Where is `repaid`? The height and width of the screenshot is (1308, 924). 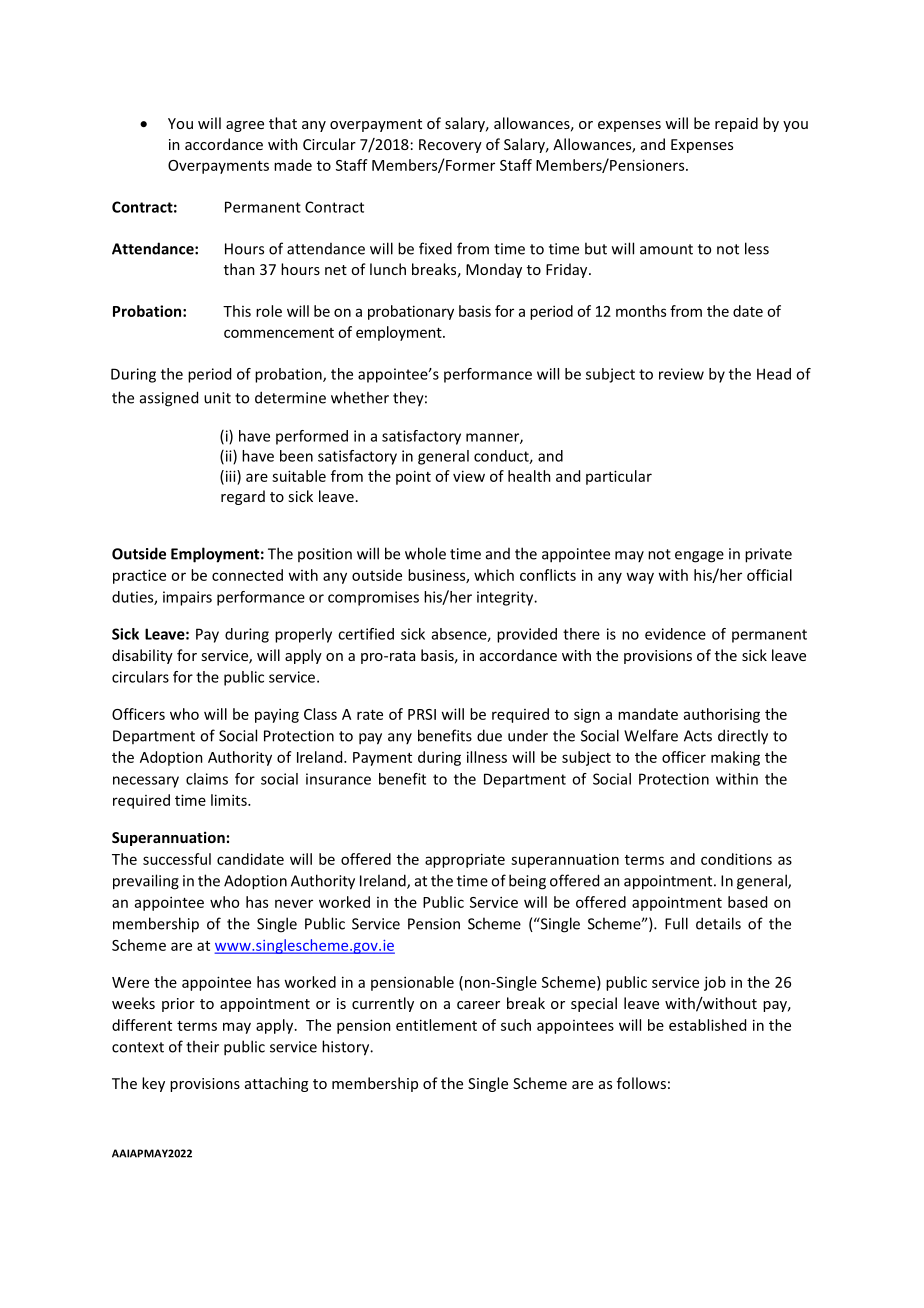
repaid is located at coordinates (736, 124).
